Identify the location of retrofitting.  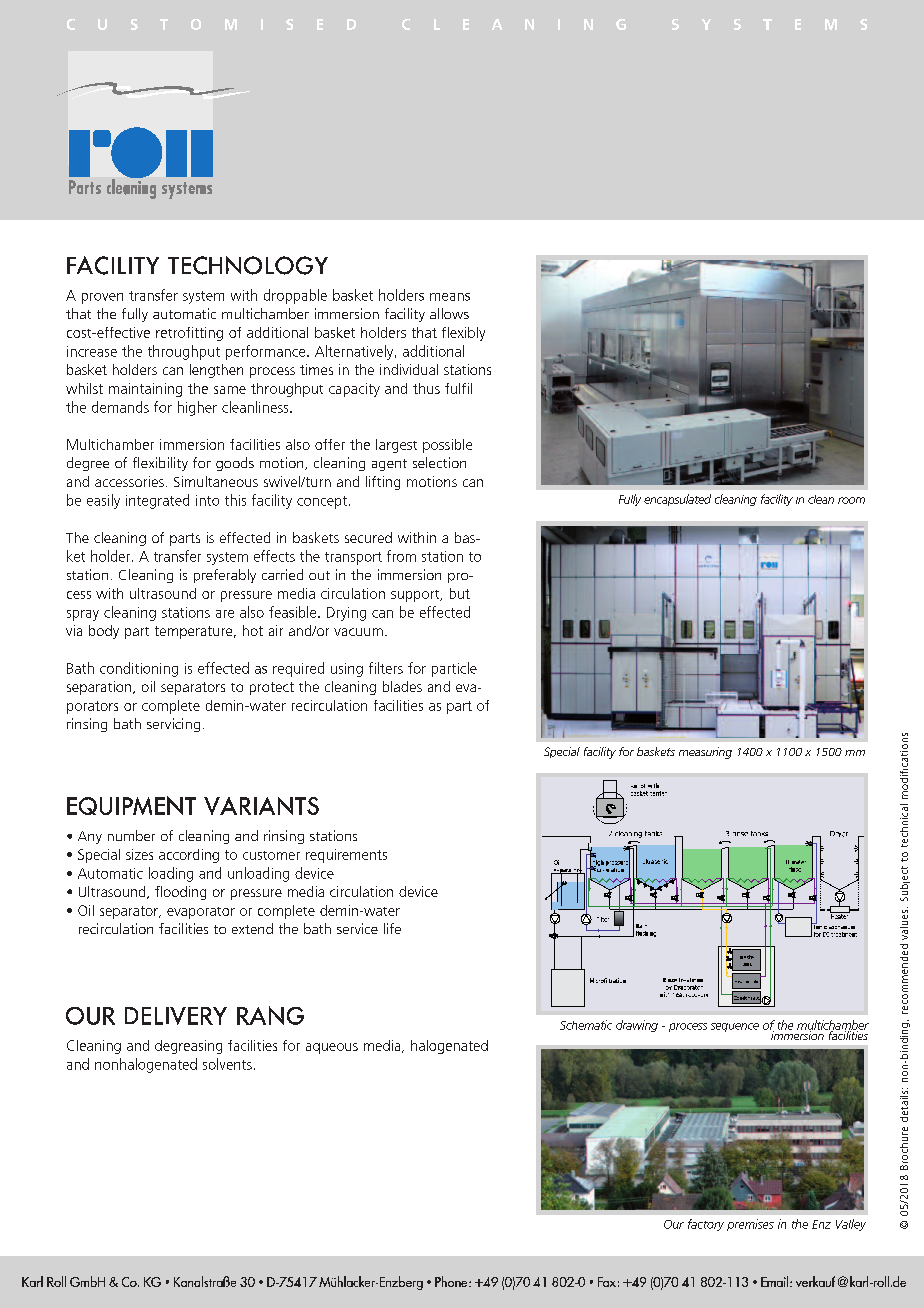
(189, 334).
